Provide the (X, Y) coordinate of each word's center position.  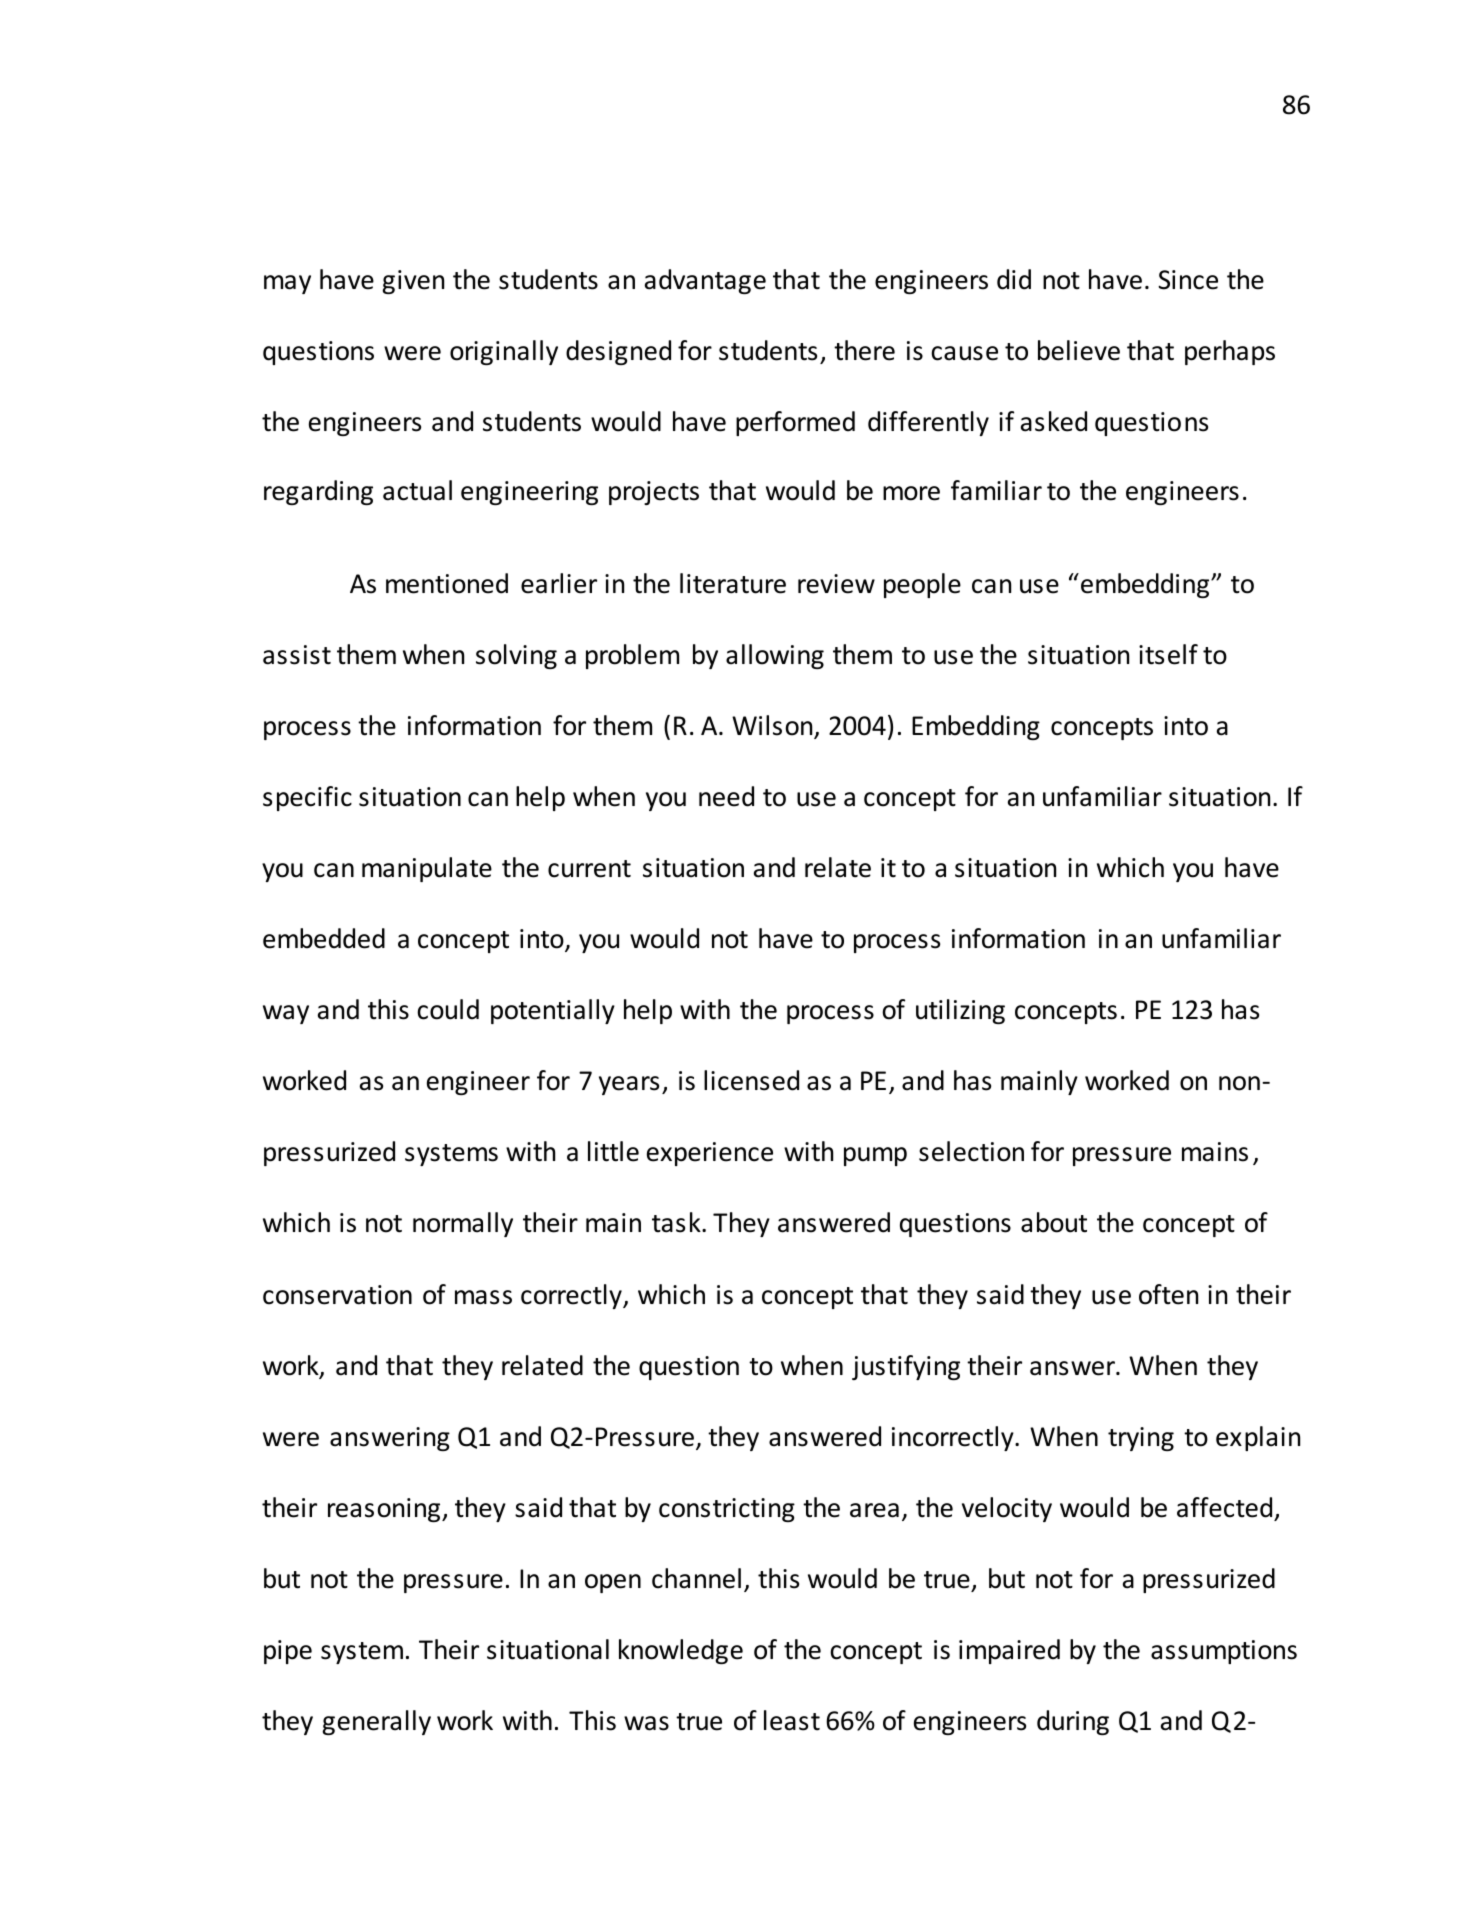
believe (1079, 350)
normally (463, 1224)
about (1054, 1222)
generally (376, 1722)
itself (1168, 654)
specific (307, 798)
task (677, 1222)
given (413, 282)
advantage (705, 281)
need (726, 796)
